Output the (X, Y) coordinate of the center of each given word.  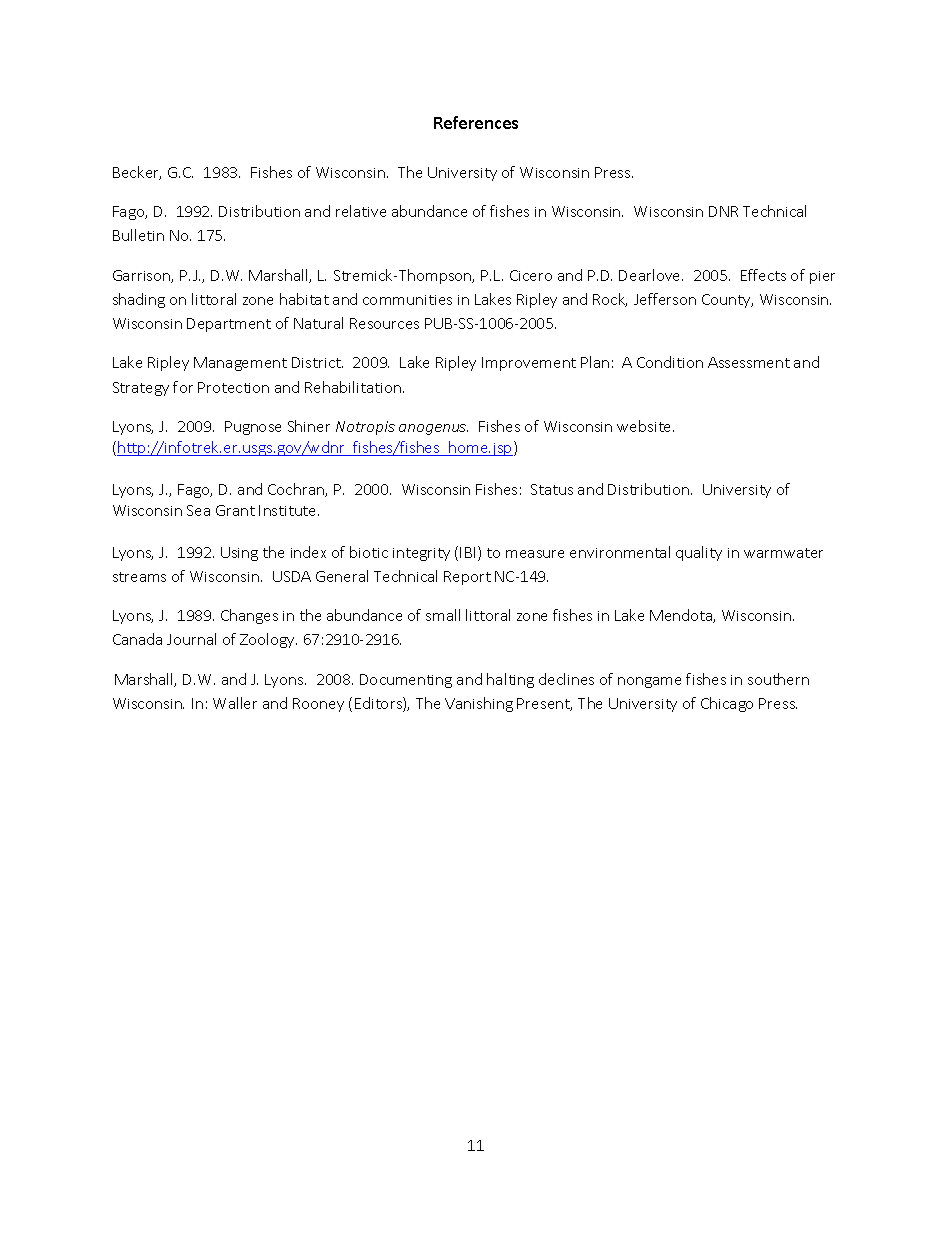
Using (239, 554)
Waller (235, 703)
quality (699, 553)
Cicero (531, 275)
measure (535, 554)
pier (822, 277)
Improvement (529, 364)
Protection (233, 387)
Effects (763, 275)
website (645, 426)
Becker (137, 173)
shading (139, 300)
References (476, 122)
